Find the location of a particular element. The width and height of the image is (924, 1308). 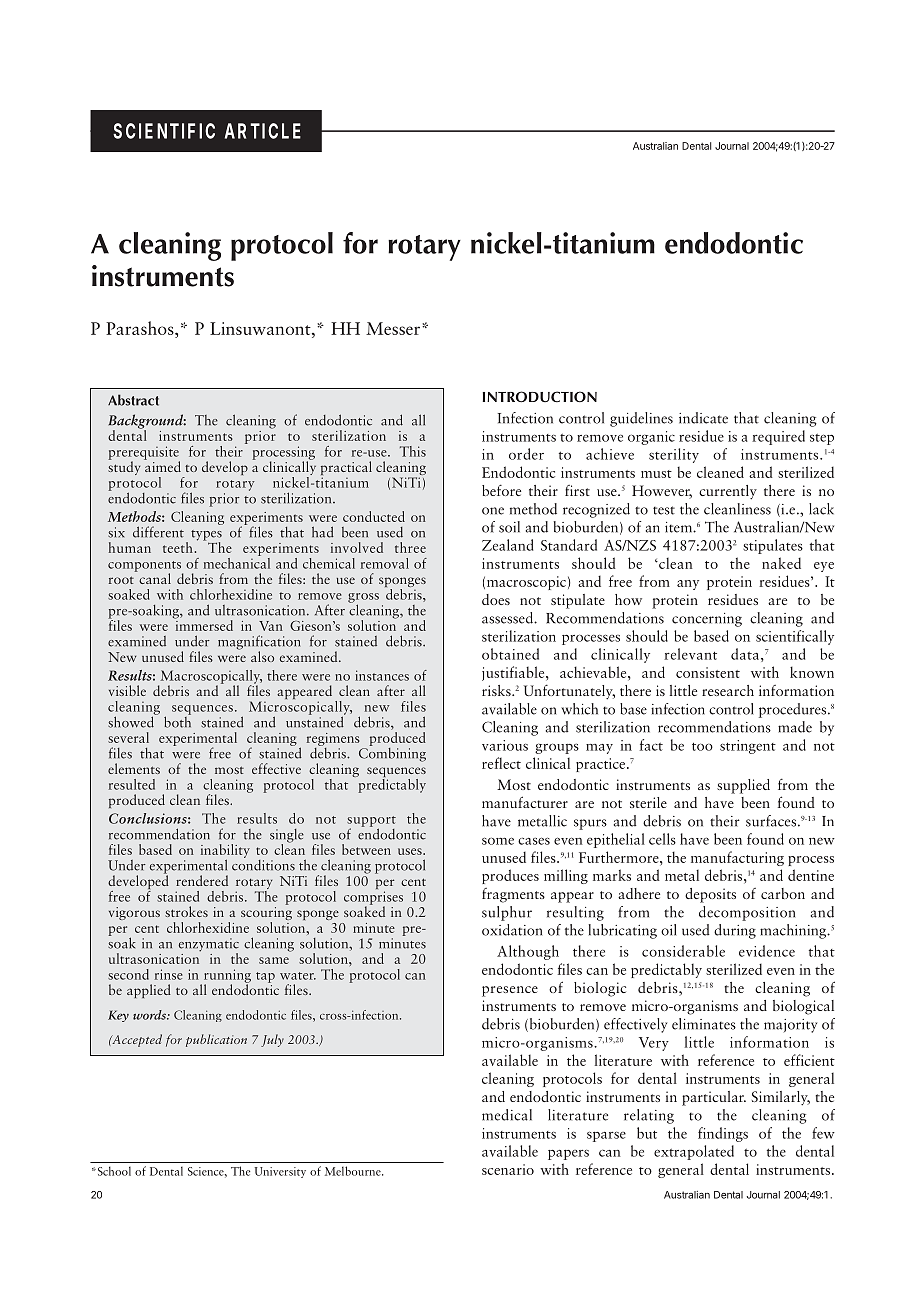

indicate is located at coordinates (703, 418).
